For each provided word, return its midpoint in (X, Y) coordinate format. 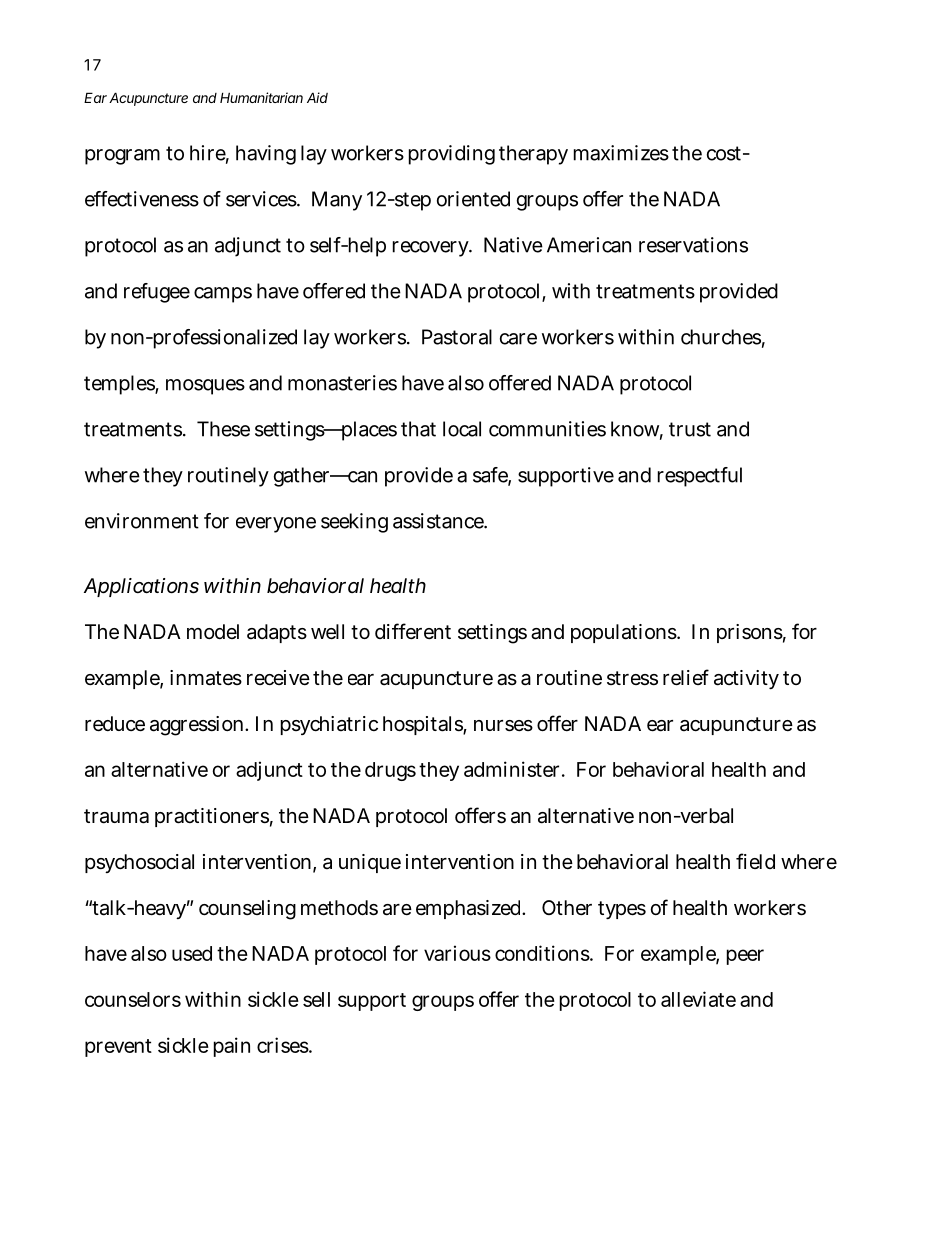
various (457, 953)
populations (625, 633)
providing (452, 155)
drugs (390, 771)
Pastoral (457, 337)
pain (232, 1047)
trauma (116, 816)
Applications (141, 587)
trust (690, 429)
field (755, 861)
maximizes (621, 153)
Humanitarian (261, 97)
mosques (205, 387)
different (413, 631)
